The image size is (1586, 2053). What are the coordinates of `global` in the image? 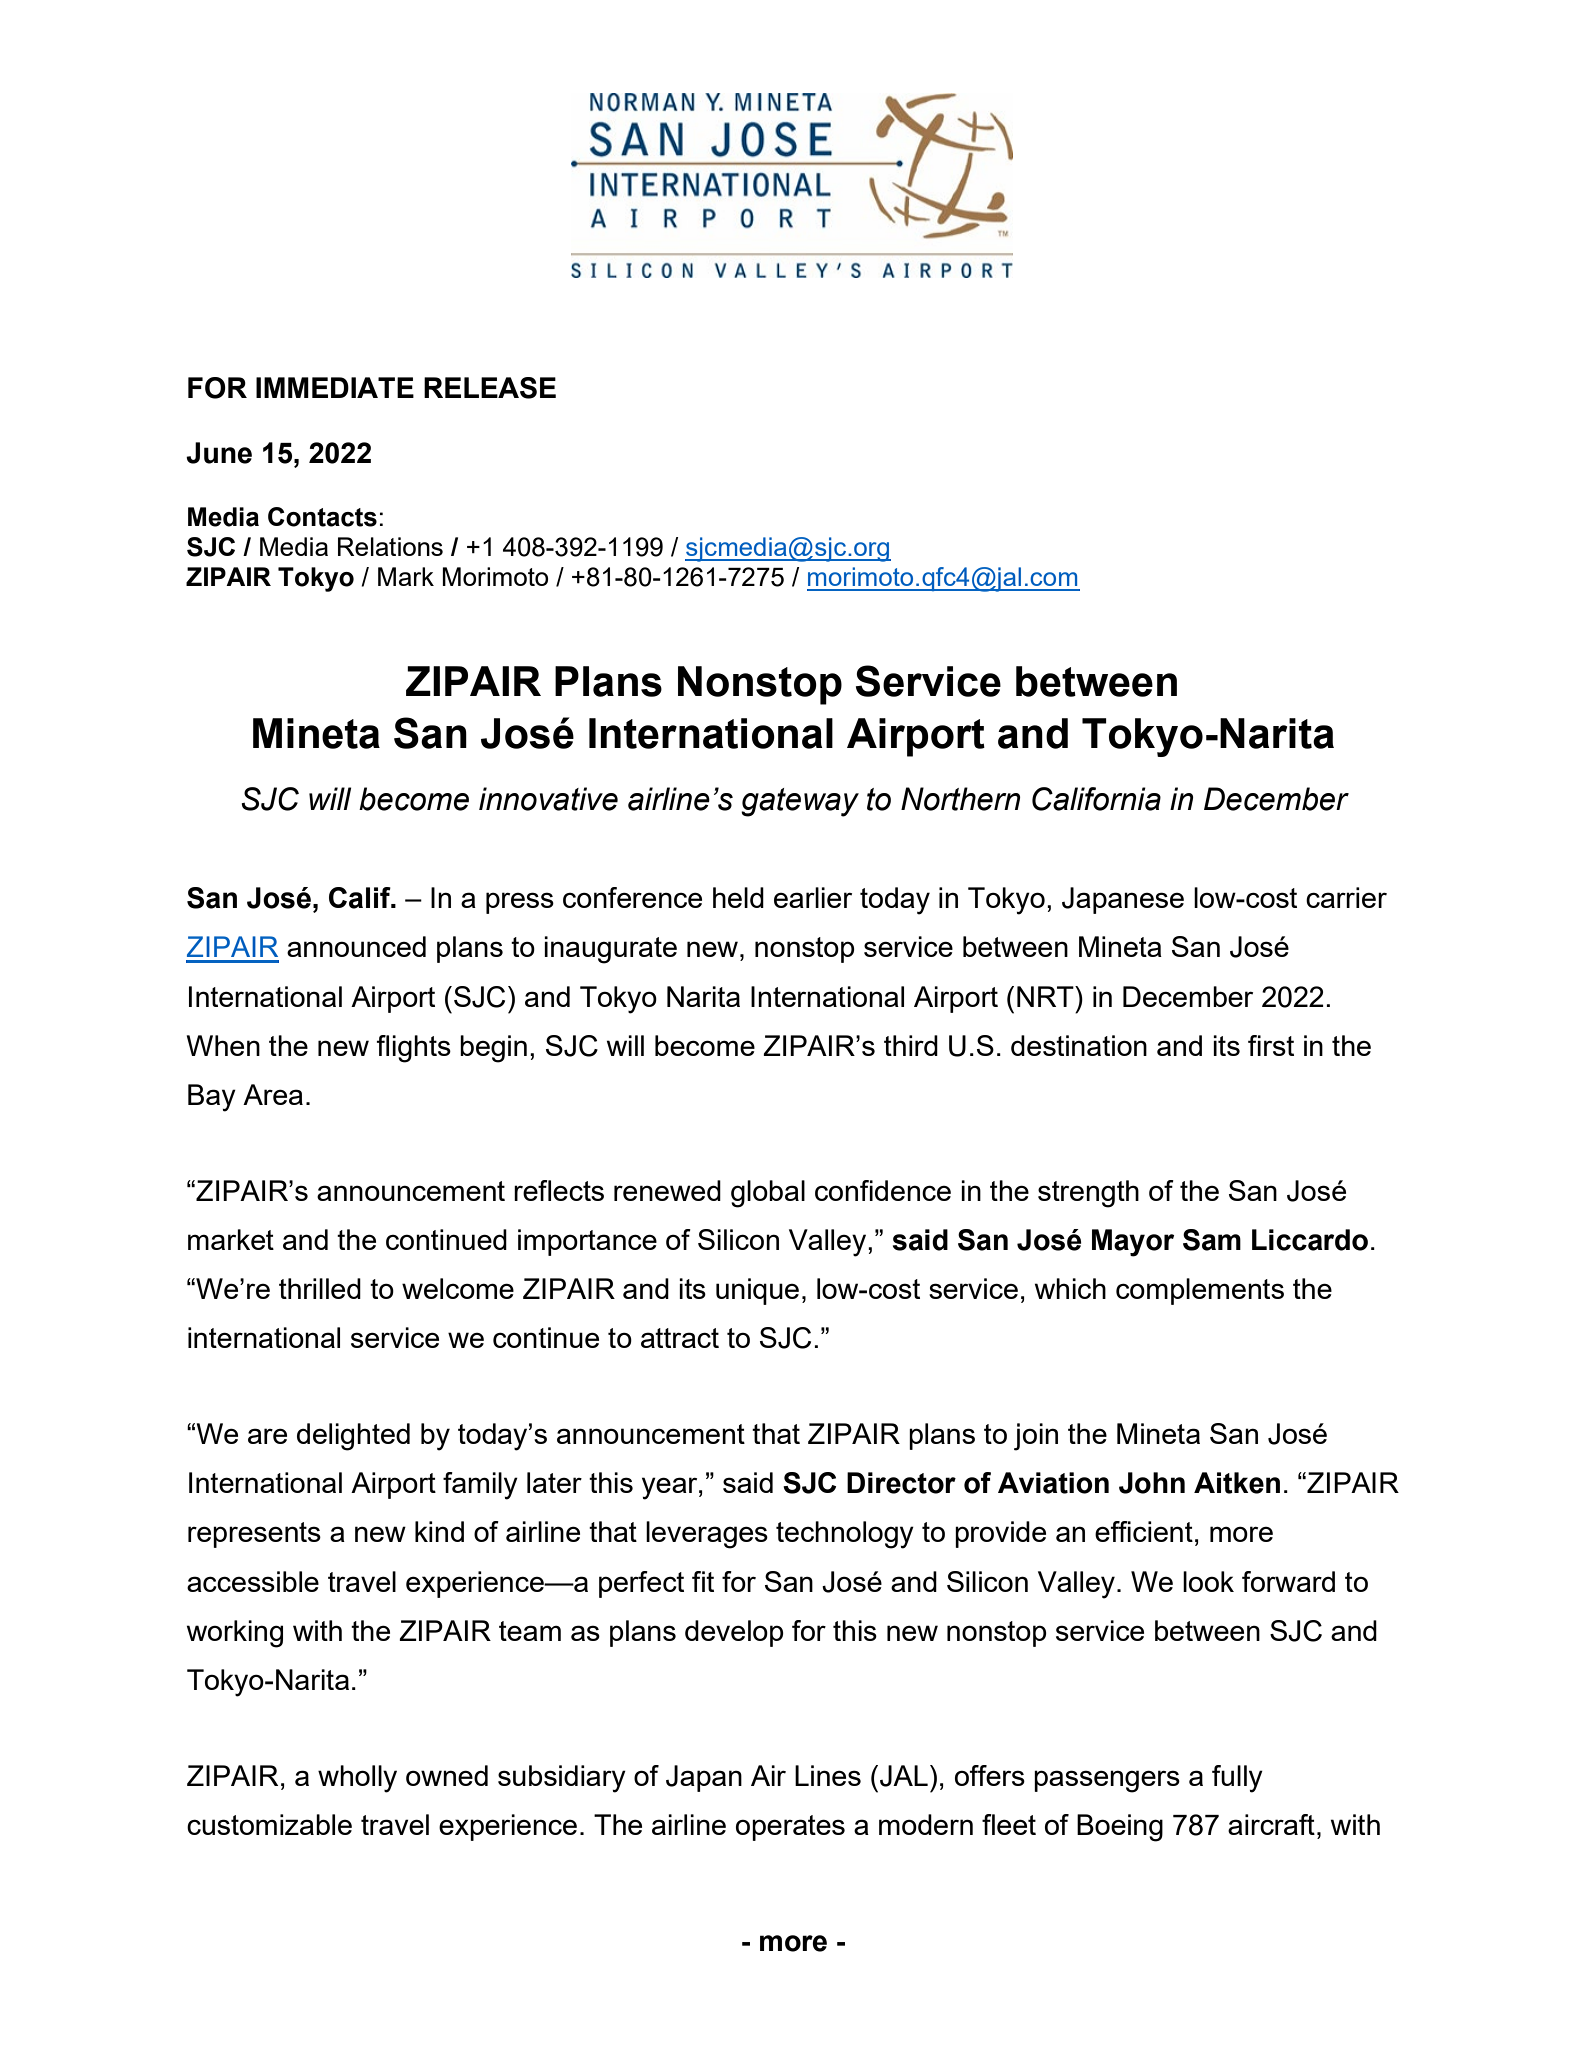 It's located at (768, 1194).
